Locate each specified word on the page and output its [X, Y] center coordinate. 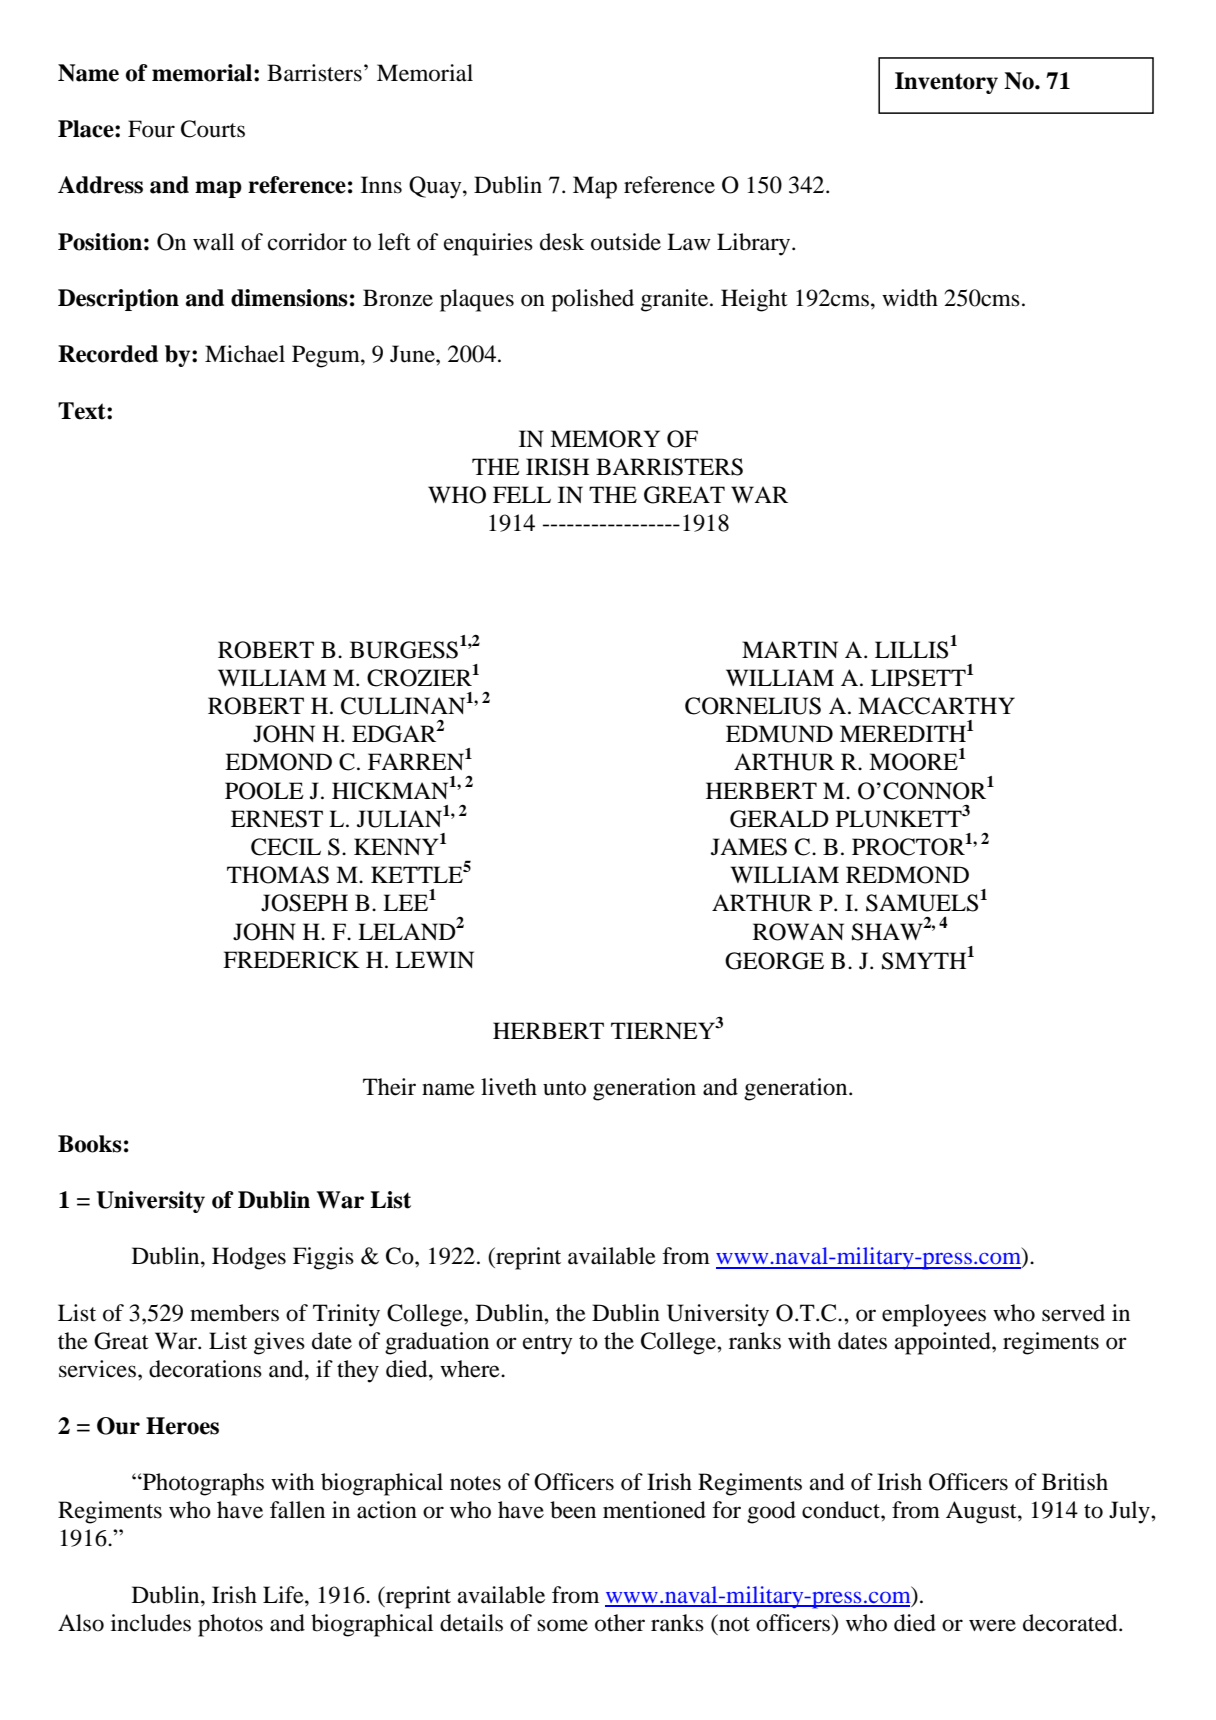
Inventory [946, 83]
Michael [245, 354]
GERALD [779, 819]
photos [230, 1625]
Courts [213, 129]
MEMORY [605, 439]
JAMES [749, 847]
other [620, 1623]
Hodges [249, 1258]
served [1073, 1313]
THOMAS [278, 875]
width [910, 298]
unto [564, 1088]
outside [626, 242]
